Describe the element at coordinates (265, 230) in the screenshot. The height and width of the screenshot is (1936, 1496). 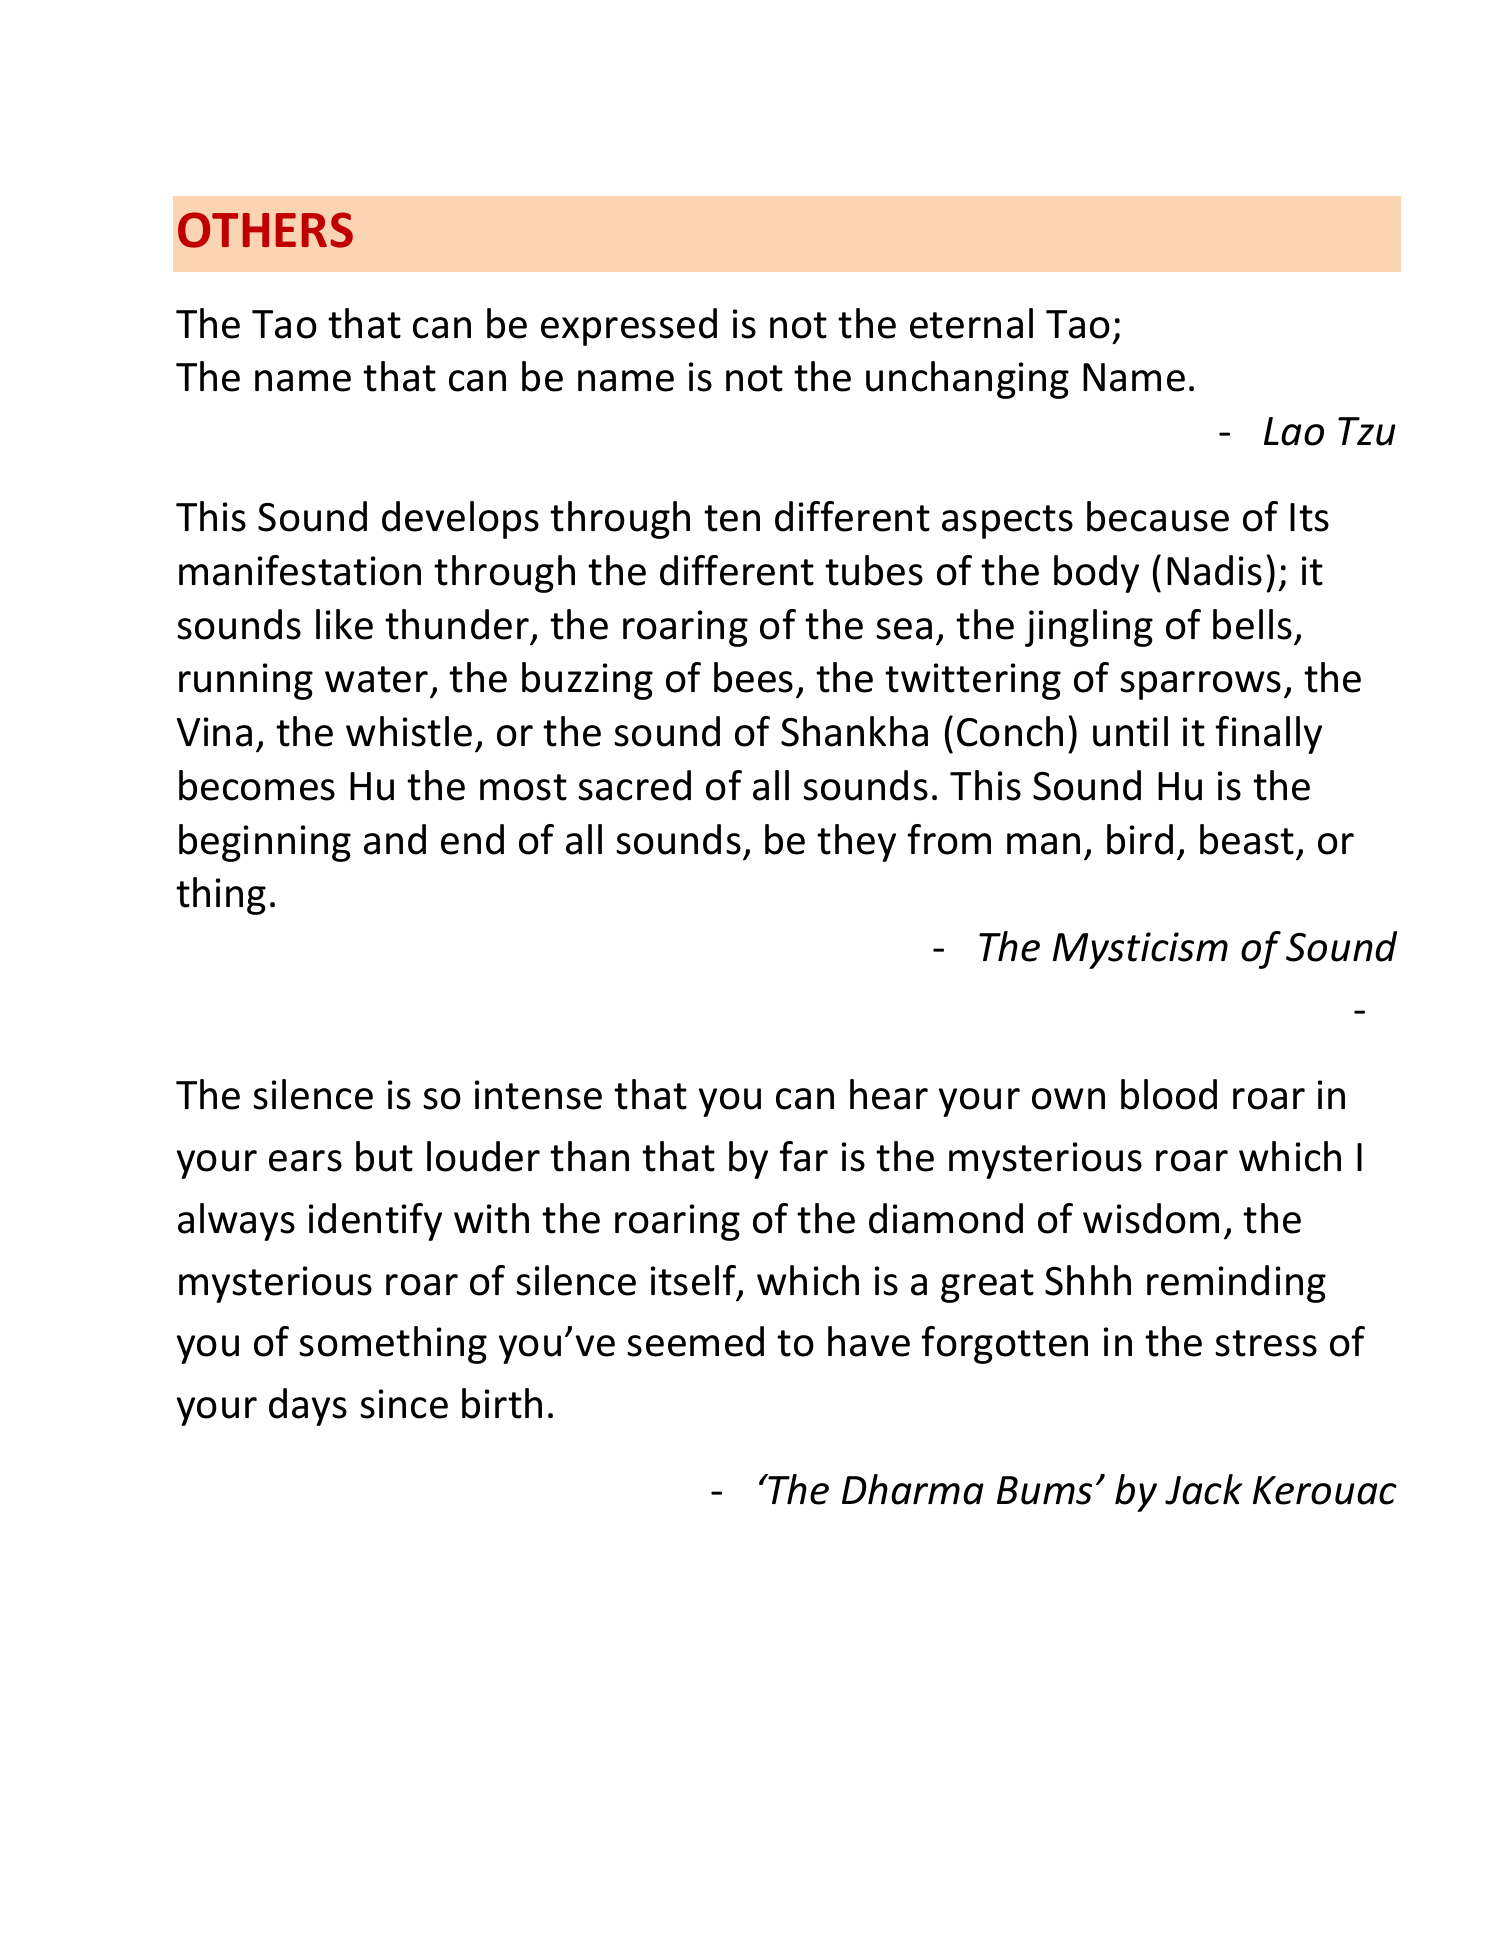
I see `OTHERS` at that location.
